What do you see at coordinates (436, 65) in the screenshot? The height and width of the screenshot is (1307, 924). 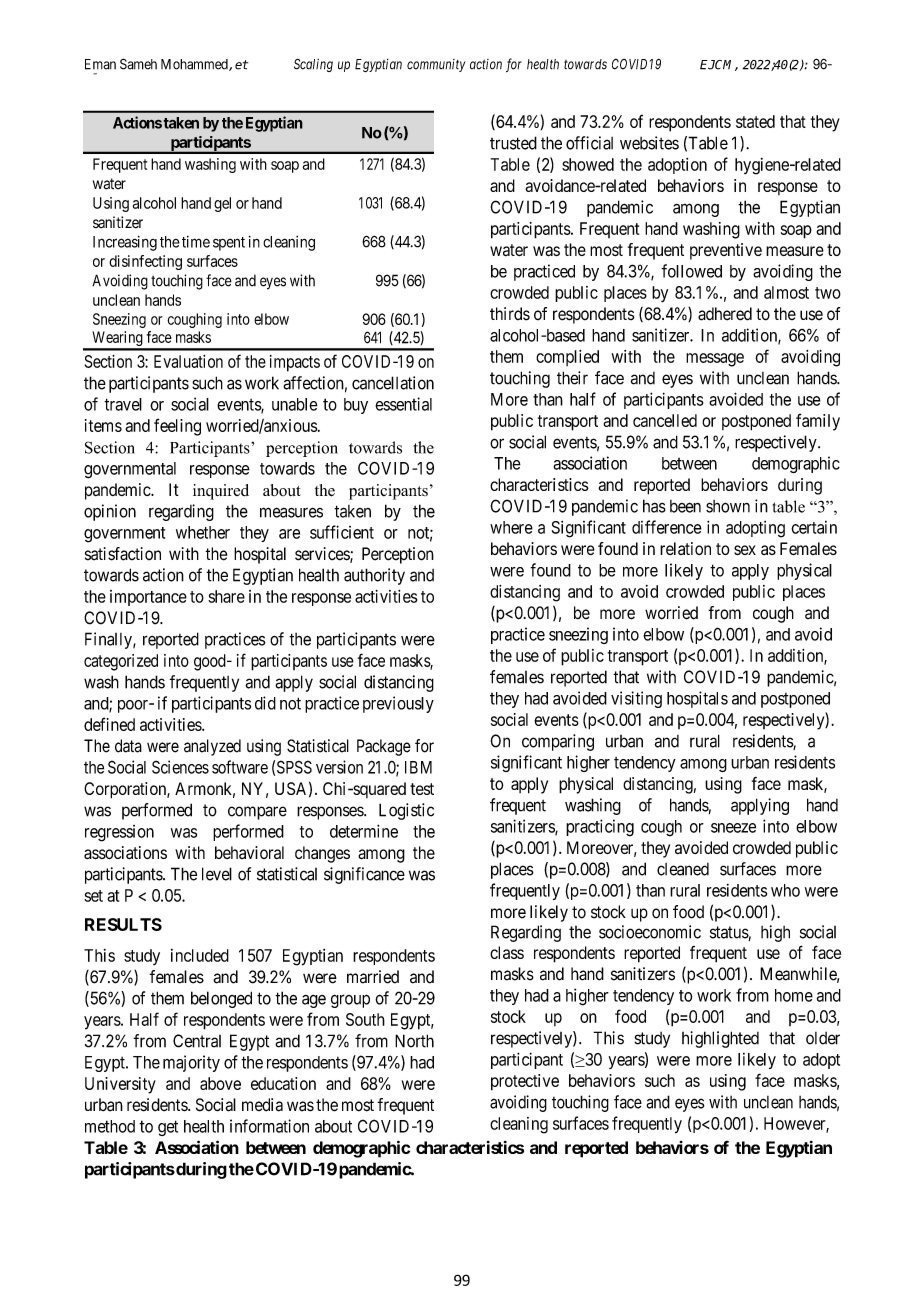 I see `community` at bounding box center [436, 65].
